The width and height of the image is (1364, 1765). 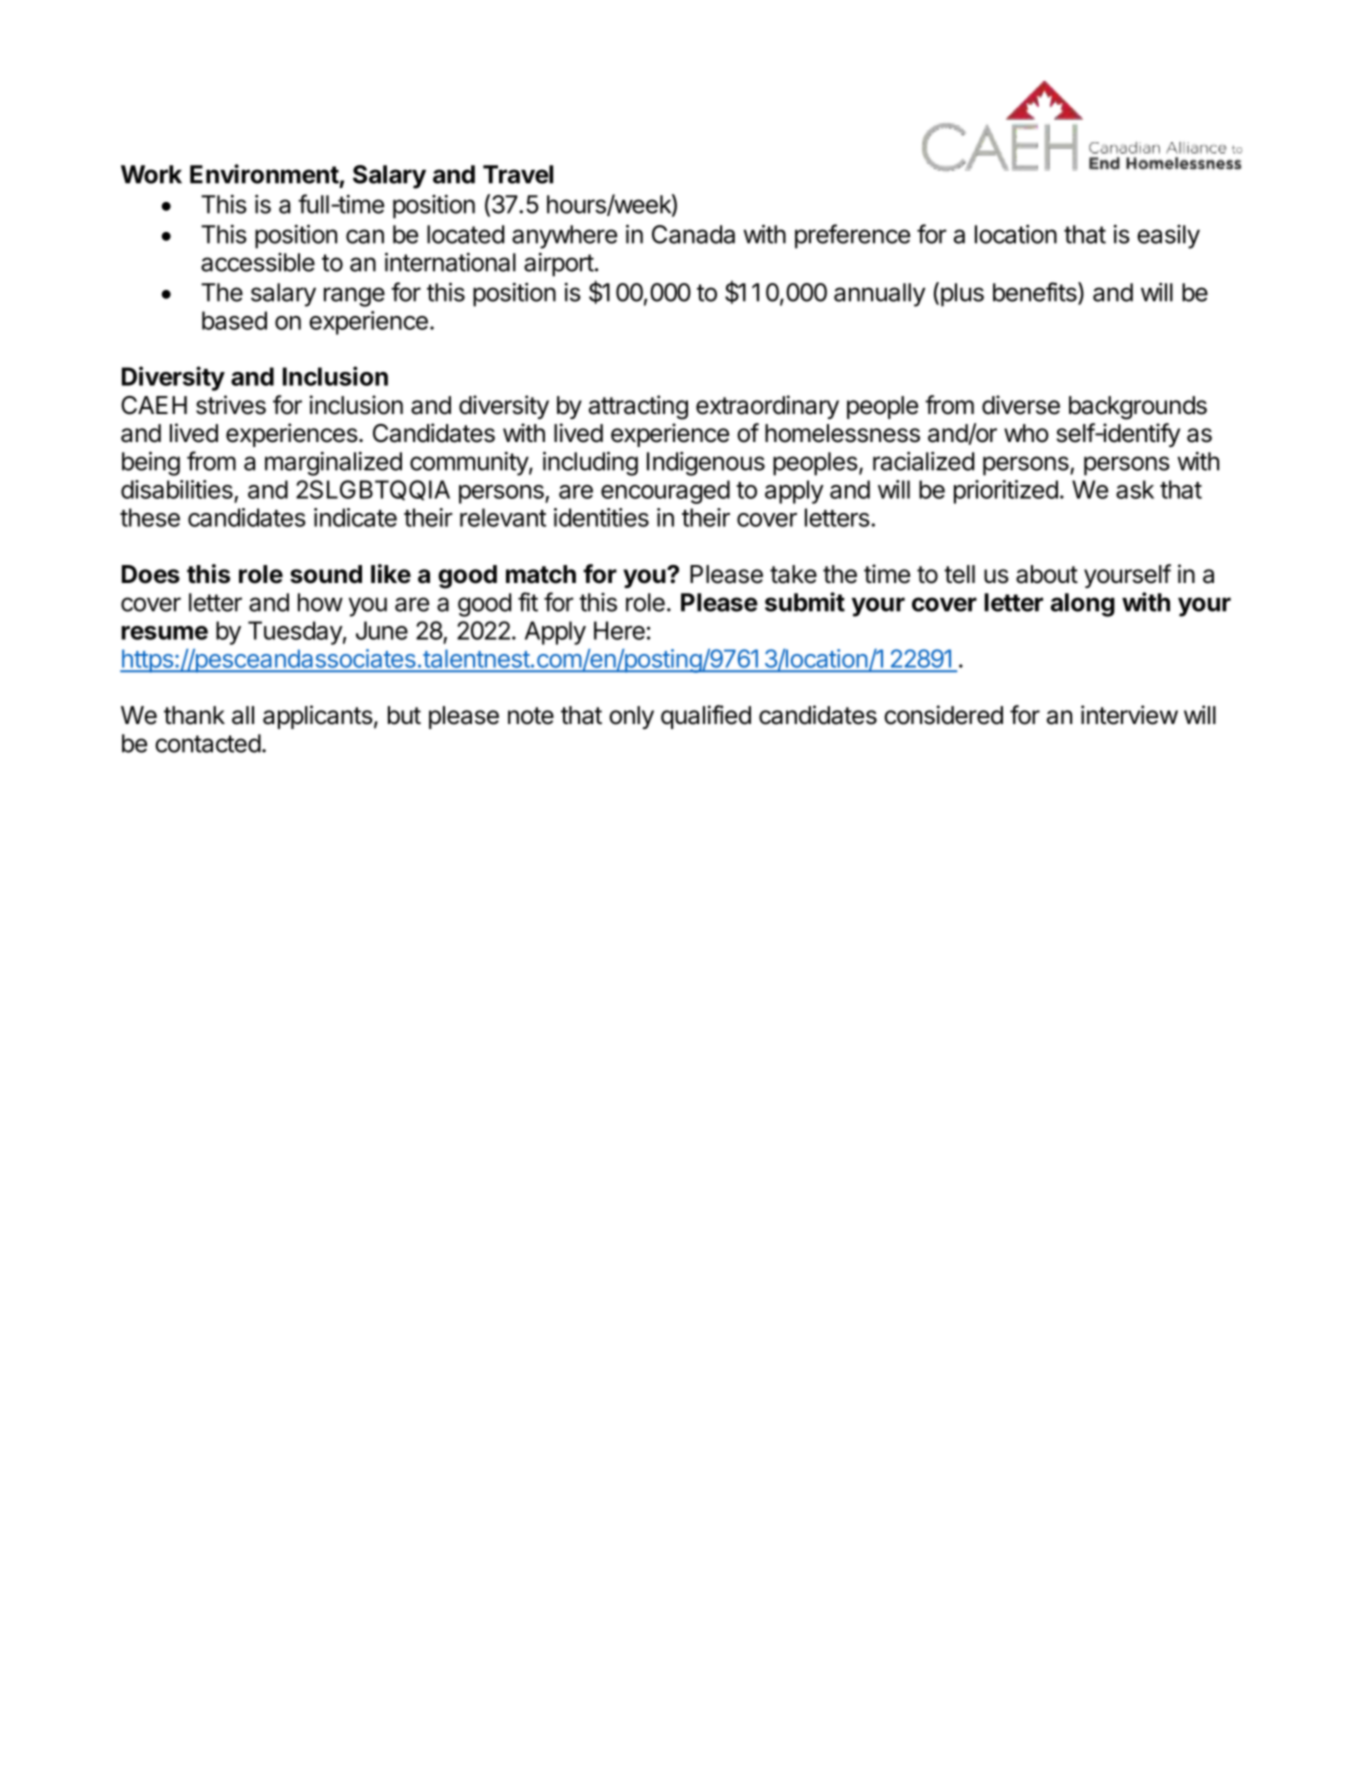 I want to click on submit, so click(x=805, y=602).
